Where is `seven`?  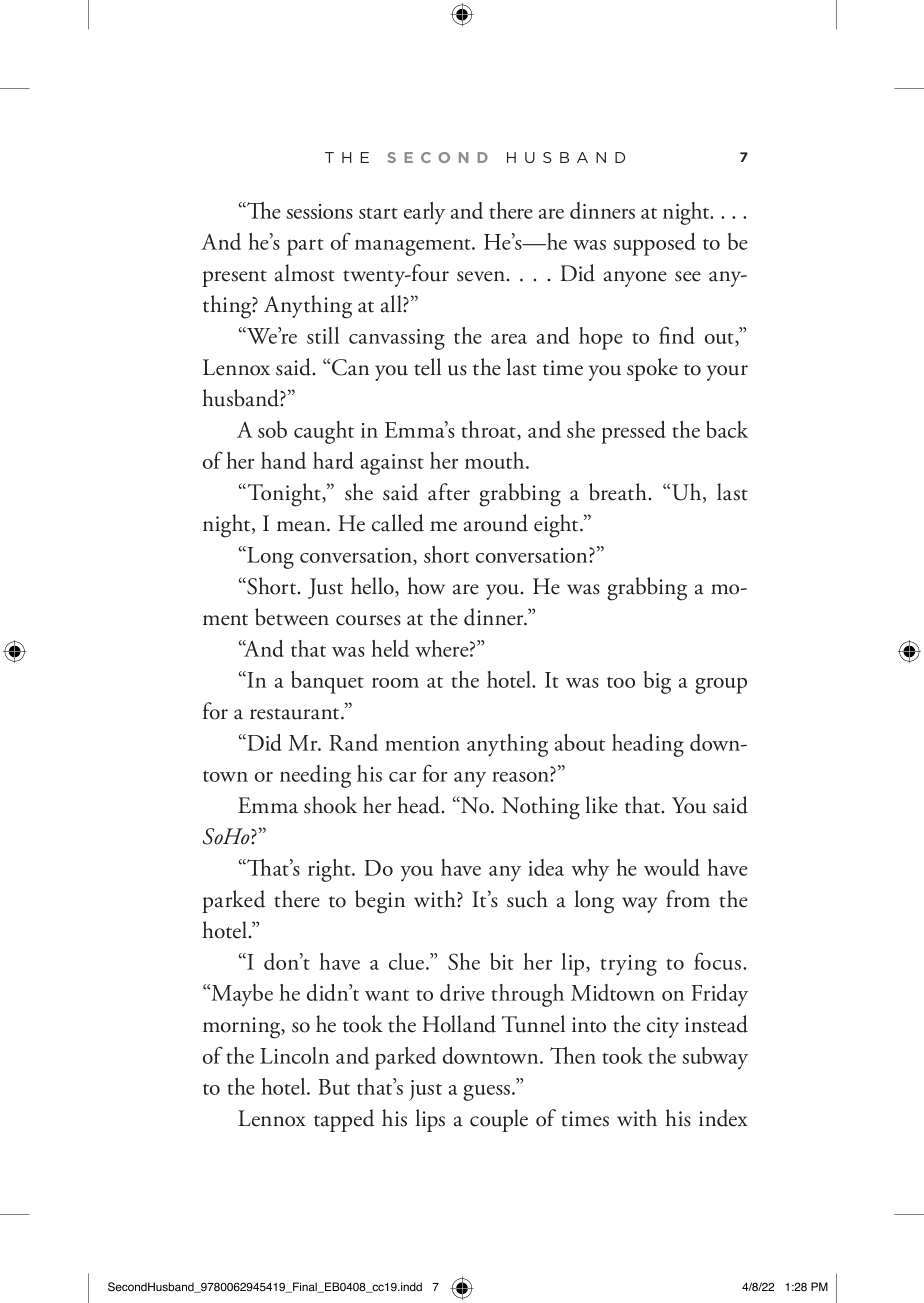 seven is located at coordinates (482, 276).
